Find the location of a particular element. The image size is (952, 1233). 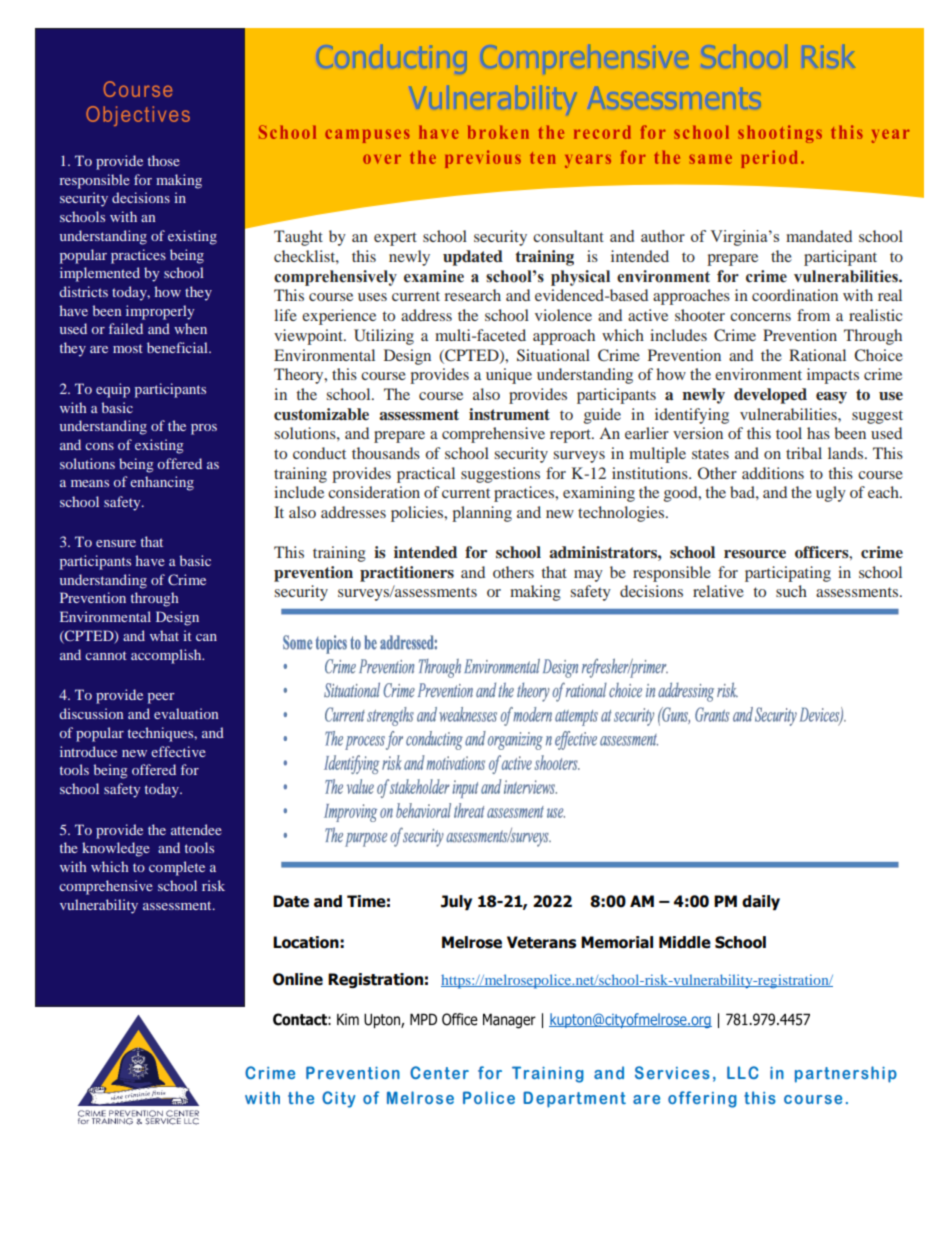

City is located at coordinates (338, 1099).
